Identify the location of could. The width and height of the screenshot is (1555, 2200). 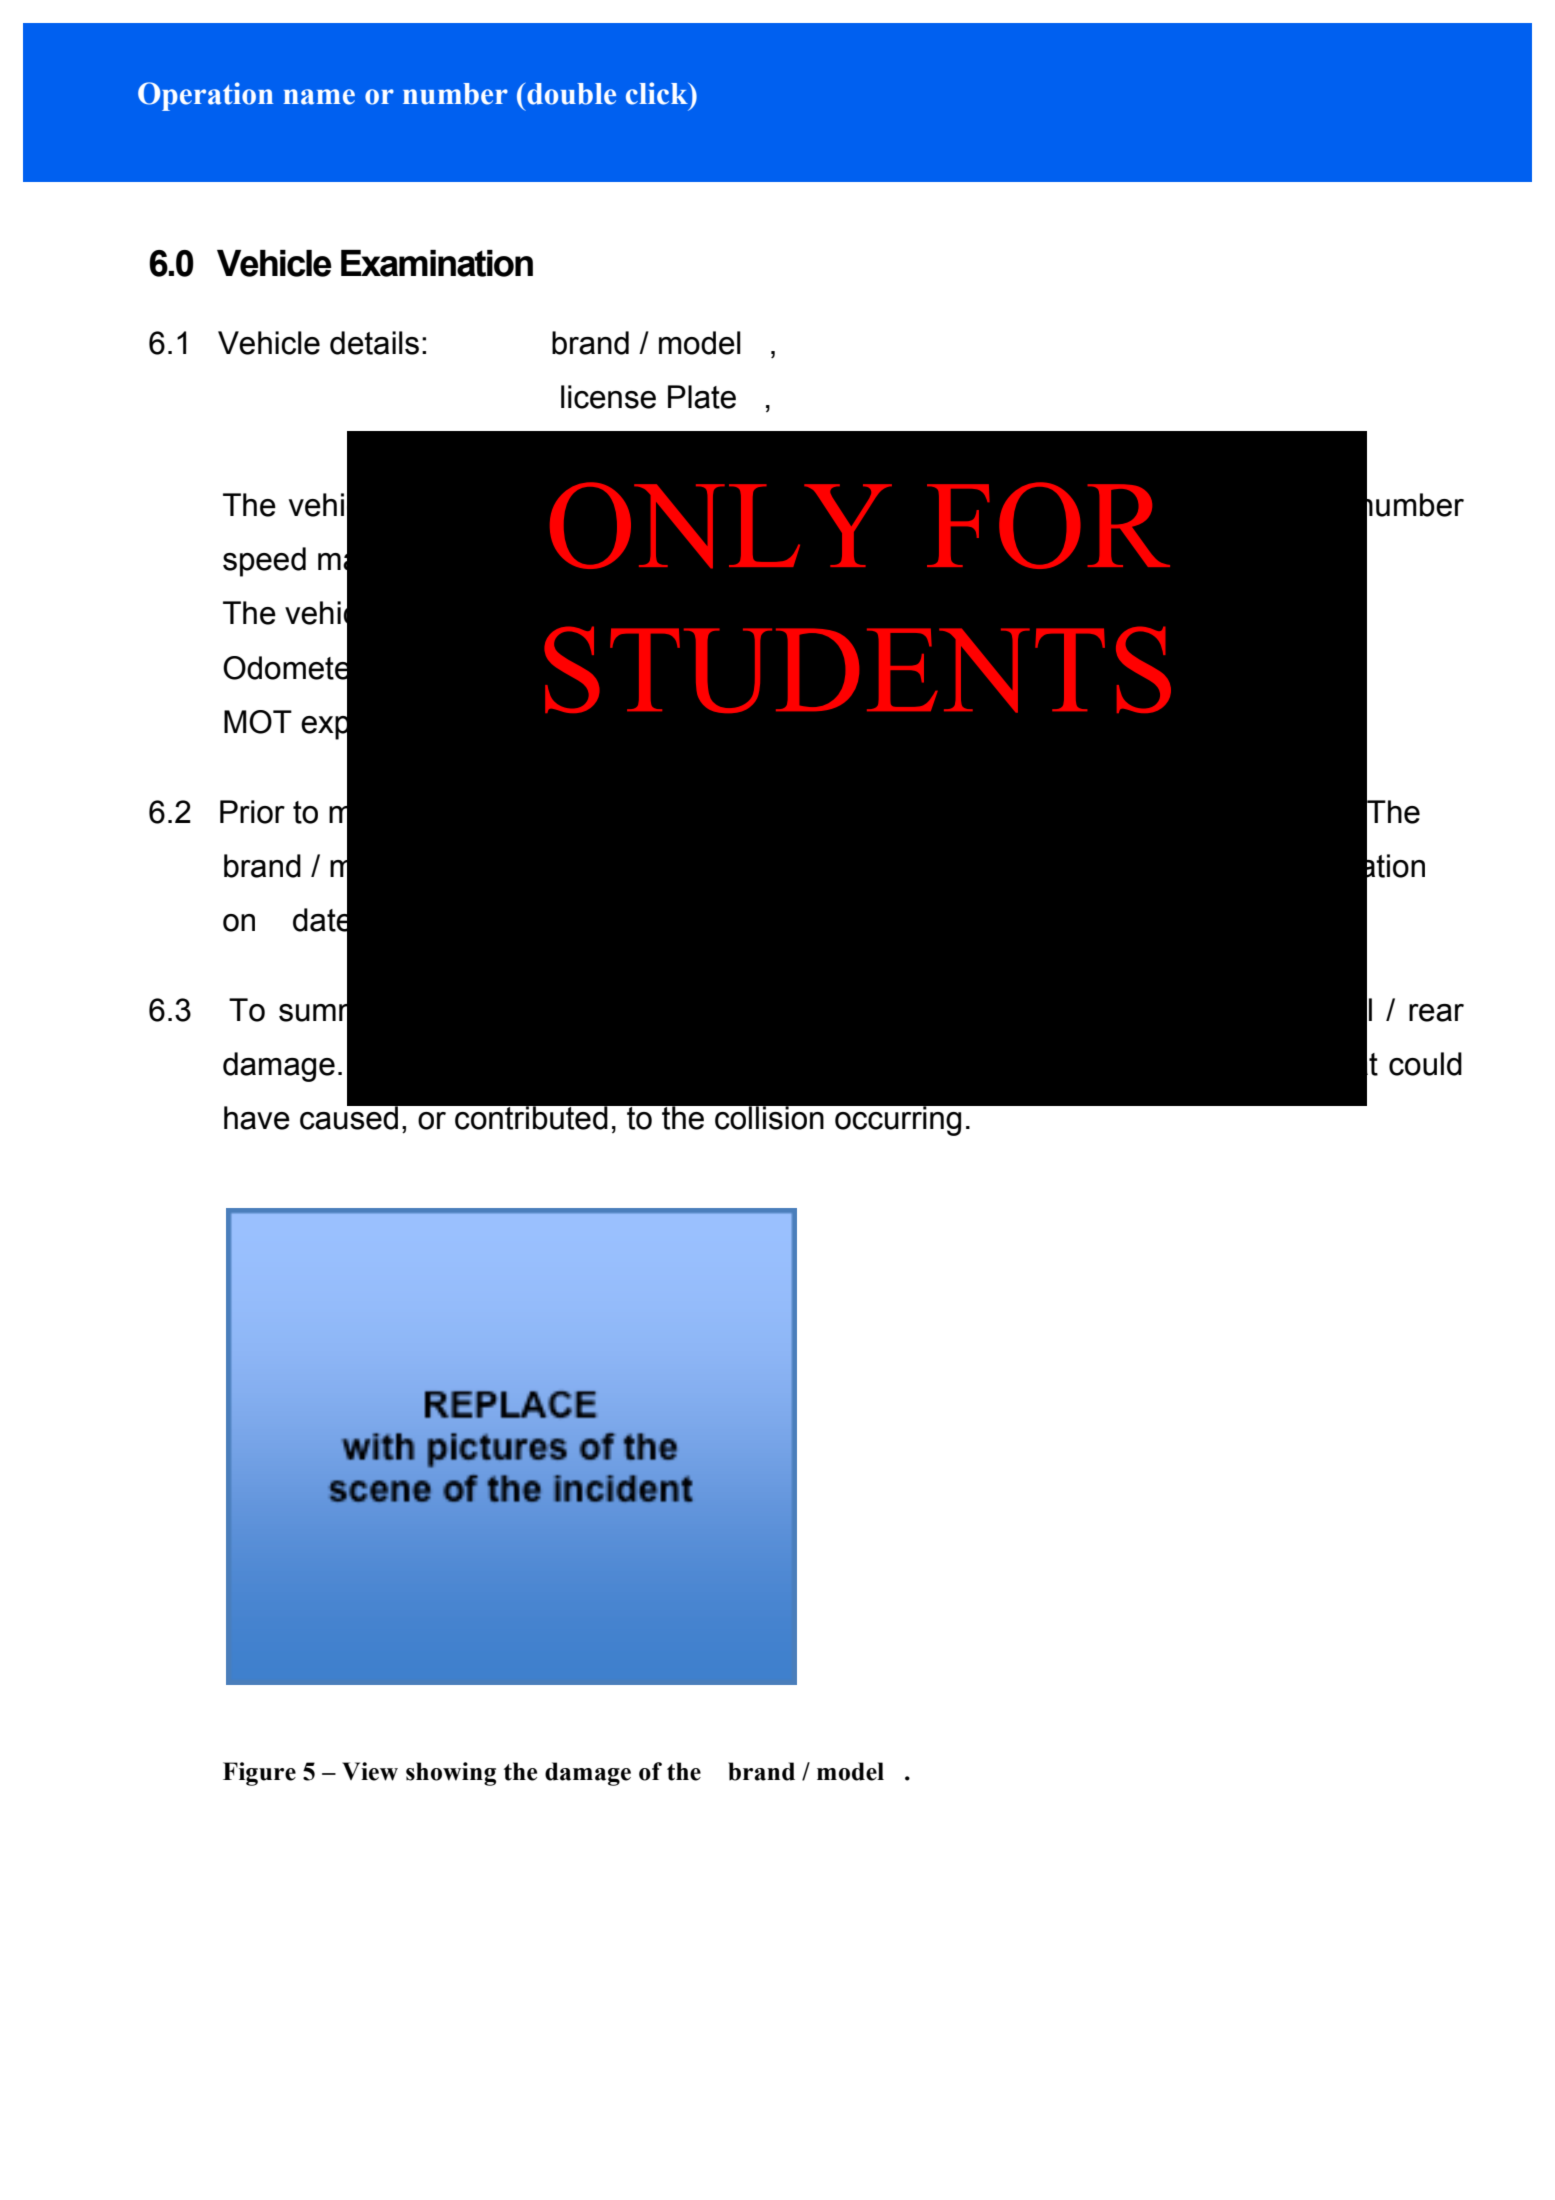
(1425, 1064).
